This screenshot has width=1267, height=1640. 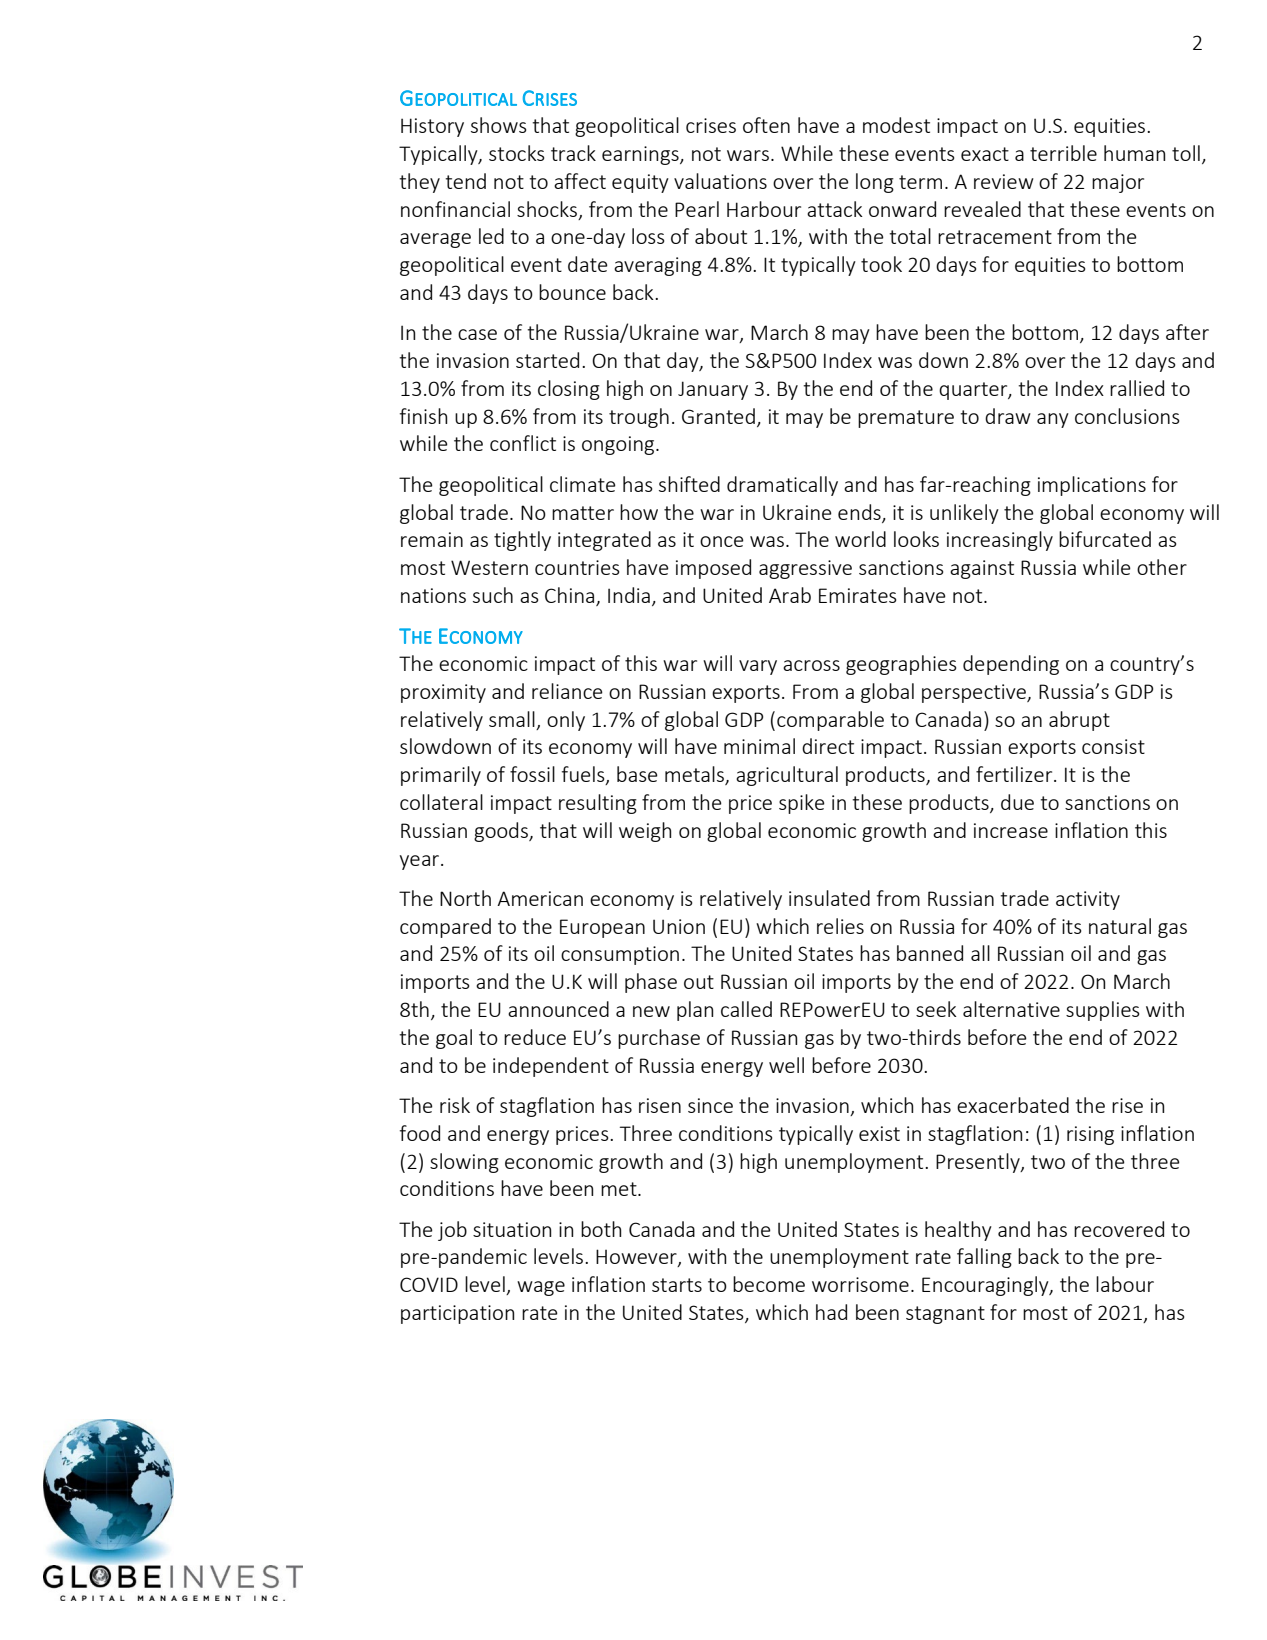 I want to click on aggressive, so click(x=805, y=569).
